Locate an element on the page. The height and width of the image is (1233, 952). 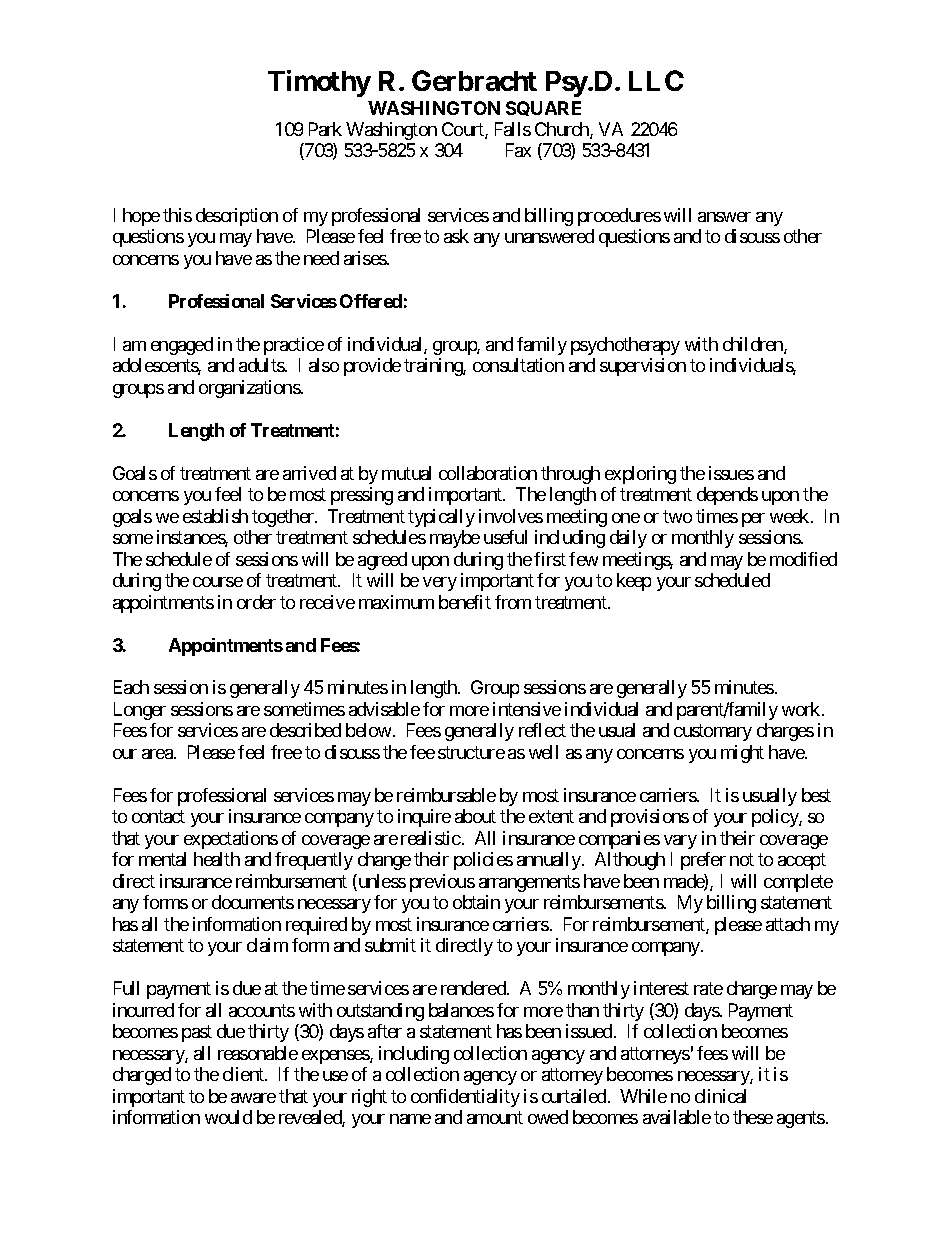
organizations is located at coordinates (250, 389).
